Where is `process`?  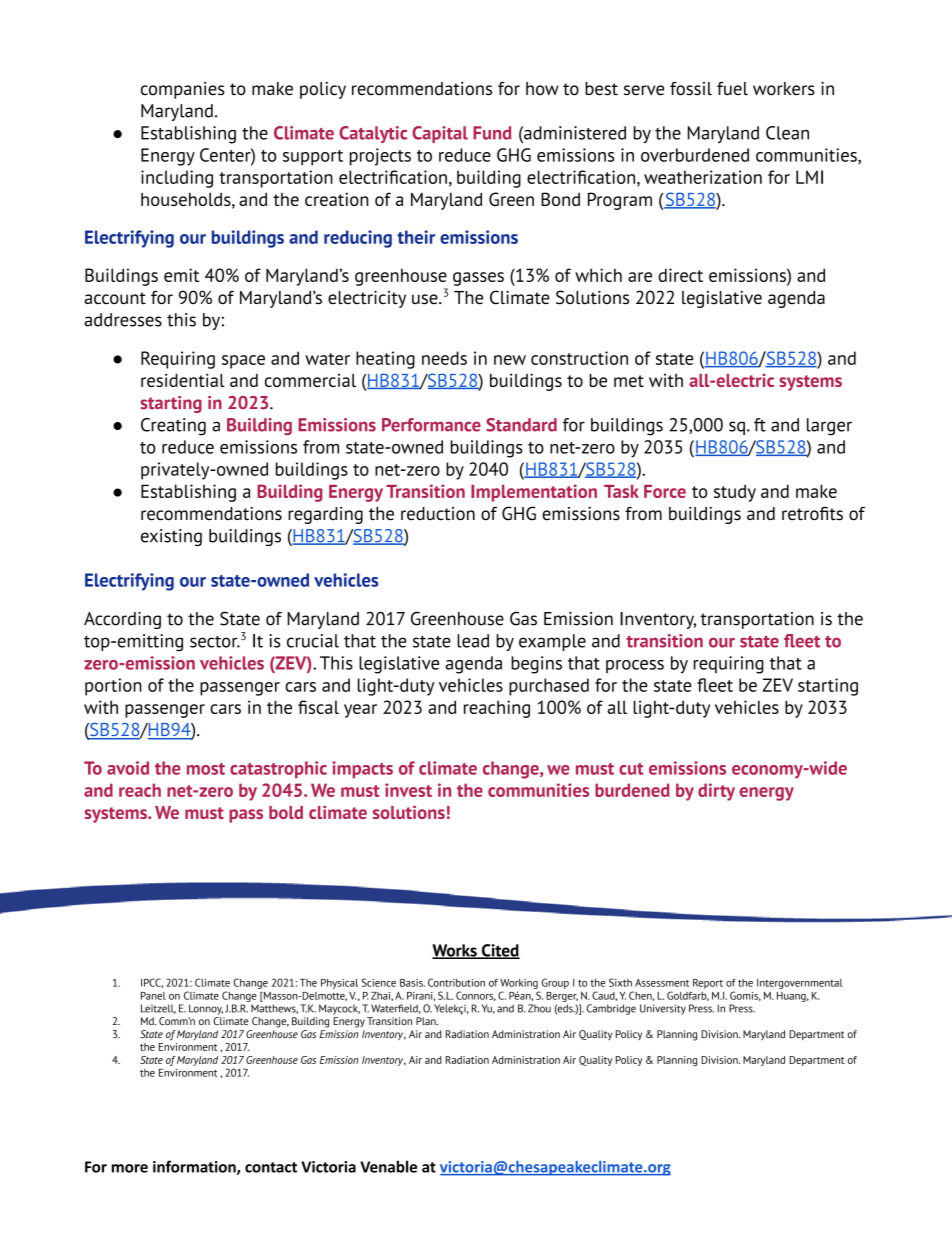
process is located at coordinates (635, 666).
